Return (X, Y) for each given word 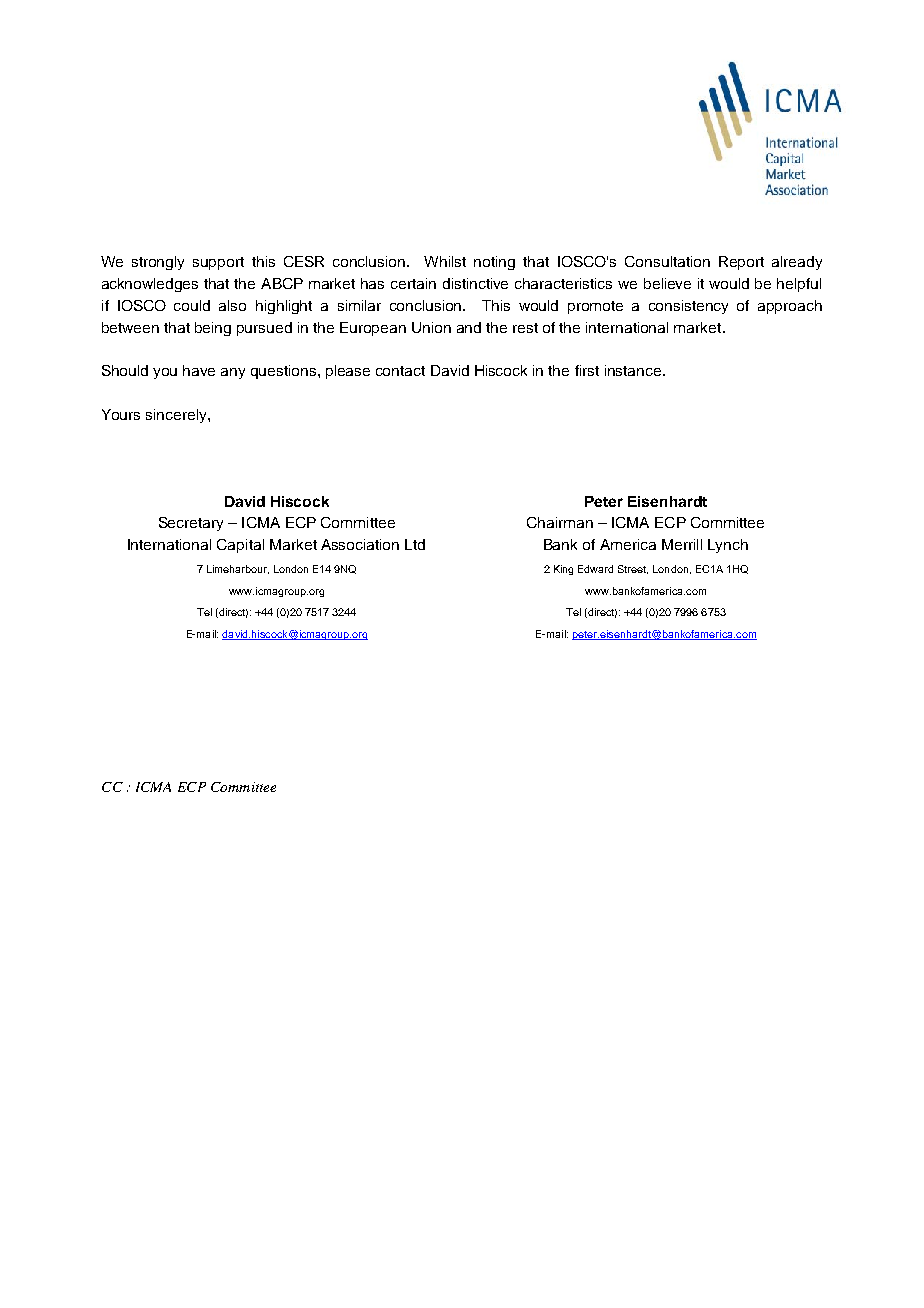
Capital (240, 546)
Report (741, 263)
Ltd (415, 544)
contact (400, 371)
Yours (121, 414)
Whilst (445, 261)
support (218, 263)
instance (634, 370)
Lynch (728, 546)
